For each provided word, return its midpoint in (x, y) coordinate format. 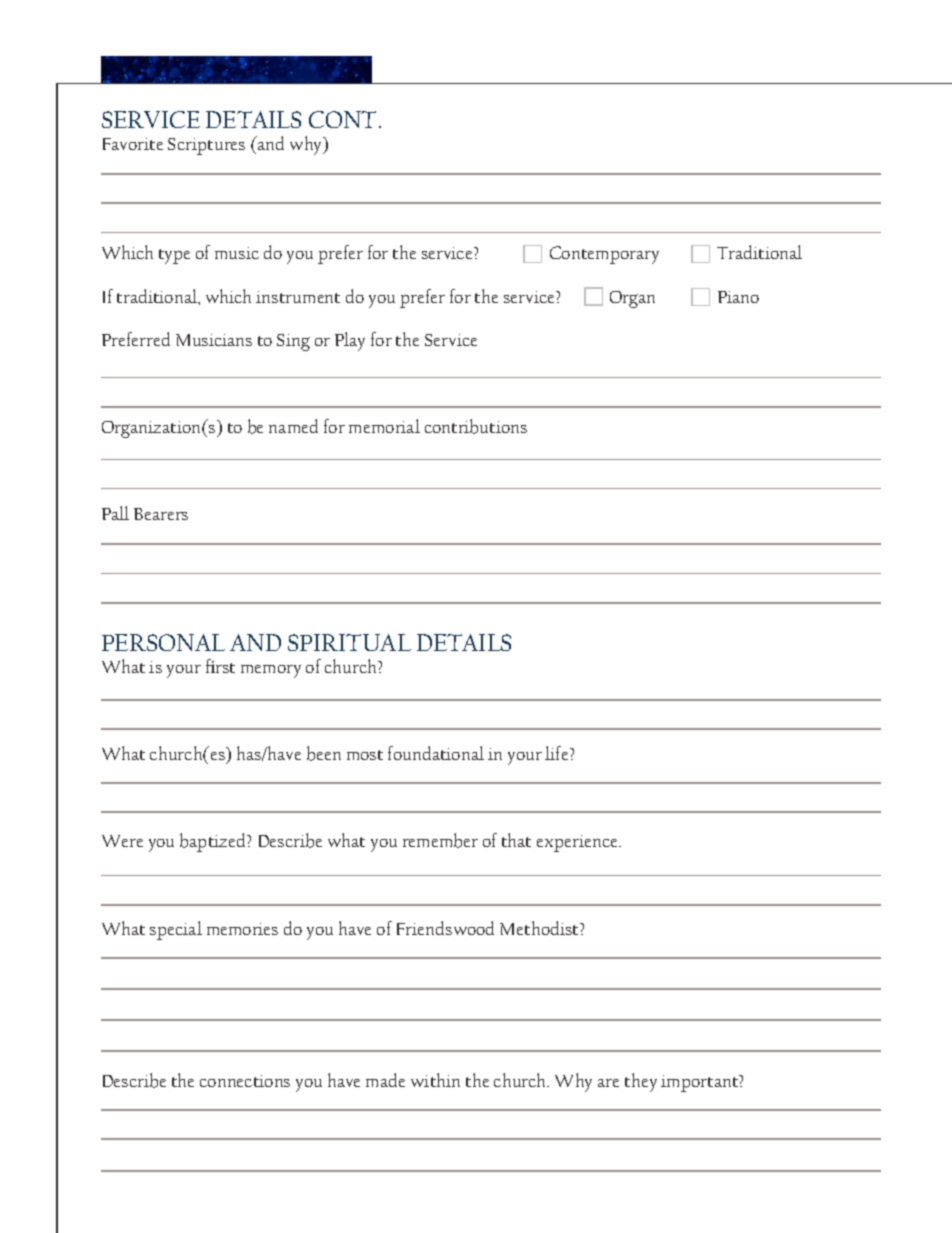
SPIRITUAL (349, 642)
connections (245, 1081)
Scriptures (206, 146)
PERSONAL (163, 642)
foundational (436, 753)
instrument (298, 297)
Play (350, 341)
